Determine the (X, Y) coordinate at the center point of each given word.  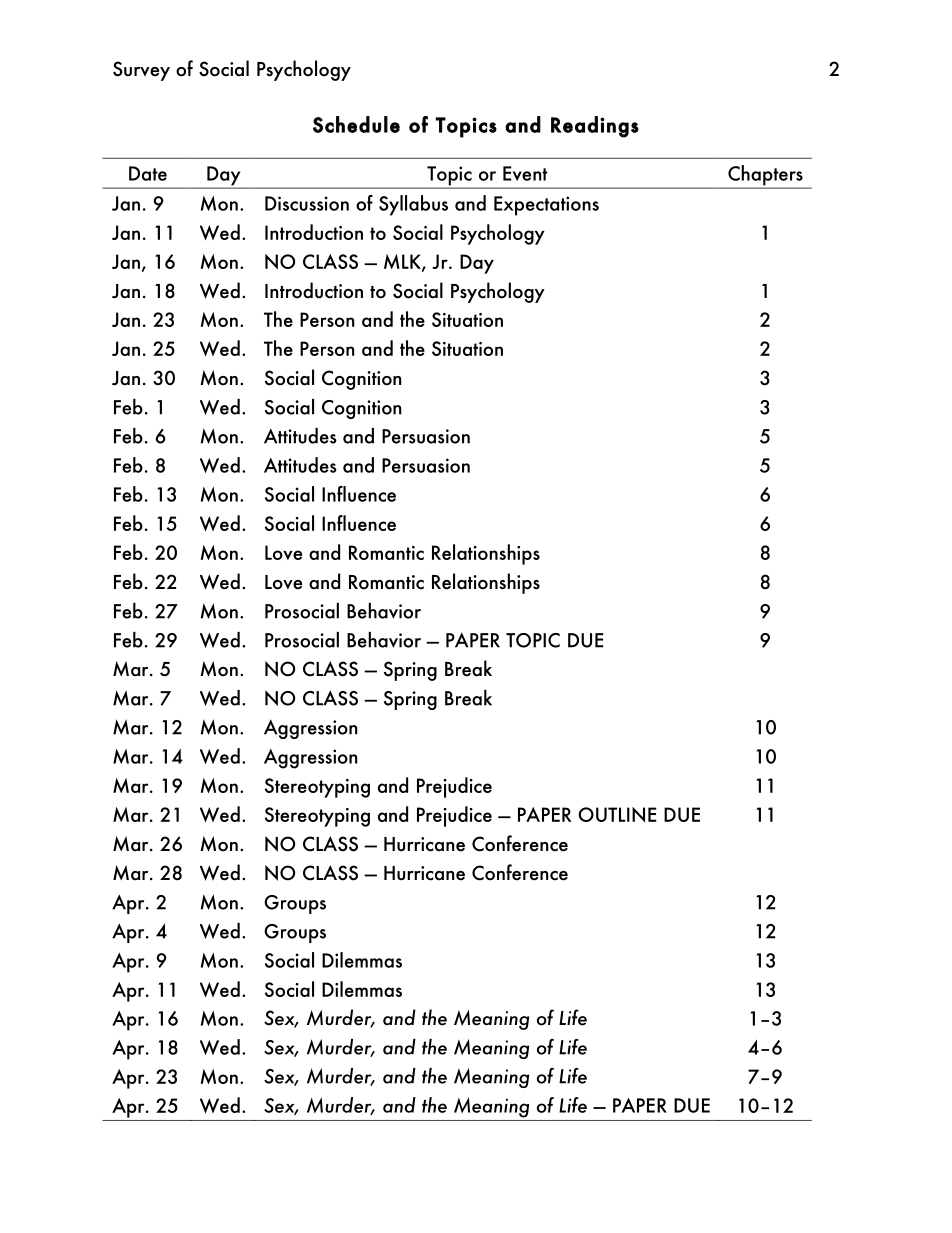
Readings (595, 127)
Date (148, 173)
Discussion (307, 203)
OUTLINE (617, 814)
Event (525, 173)
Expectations (546, 206)
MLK (403, 263)
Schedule (356, 124)
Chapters (765, 176)
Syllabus (413, 205)
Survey (141, 71)
